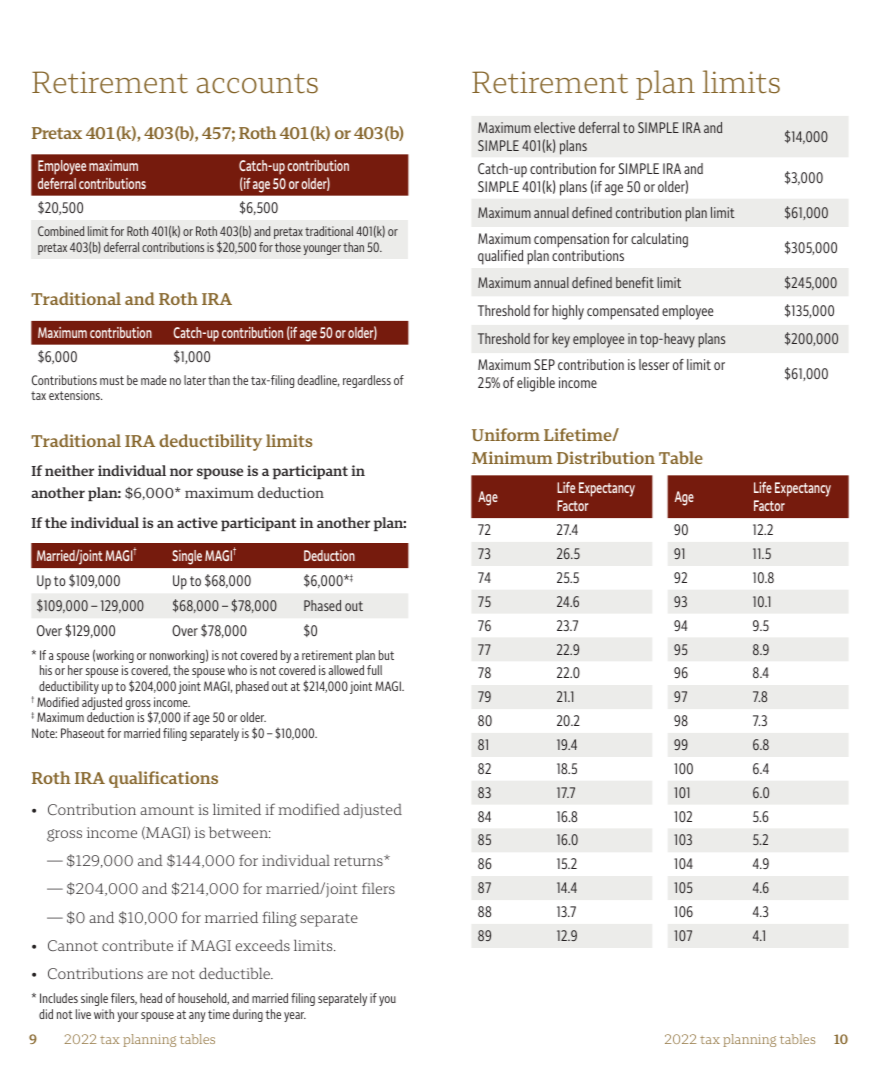 The width and height of the image is (880, 1068). I want to click on head, so click(151, 998).
